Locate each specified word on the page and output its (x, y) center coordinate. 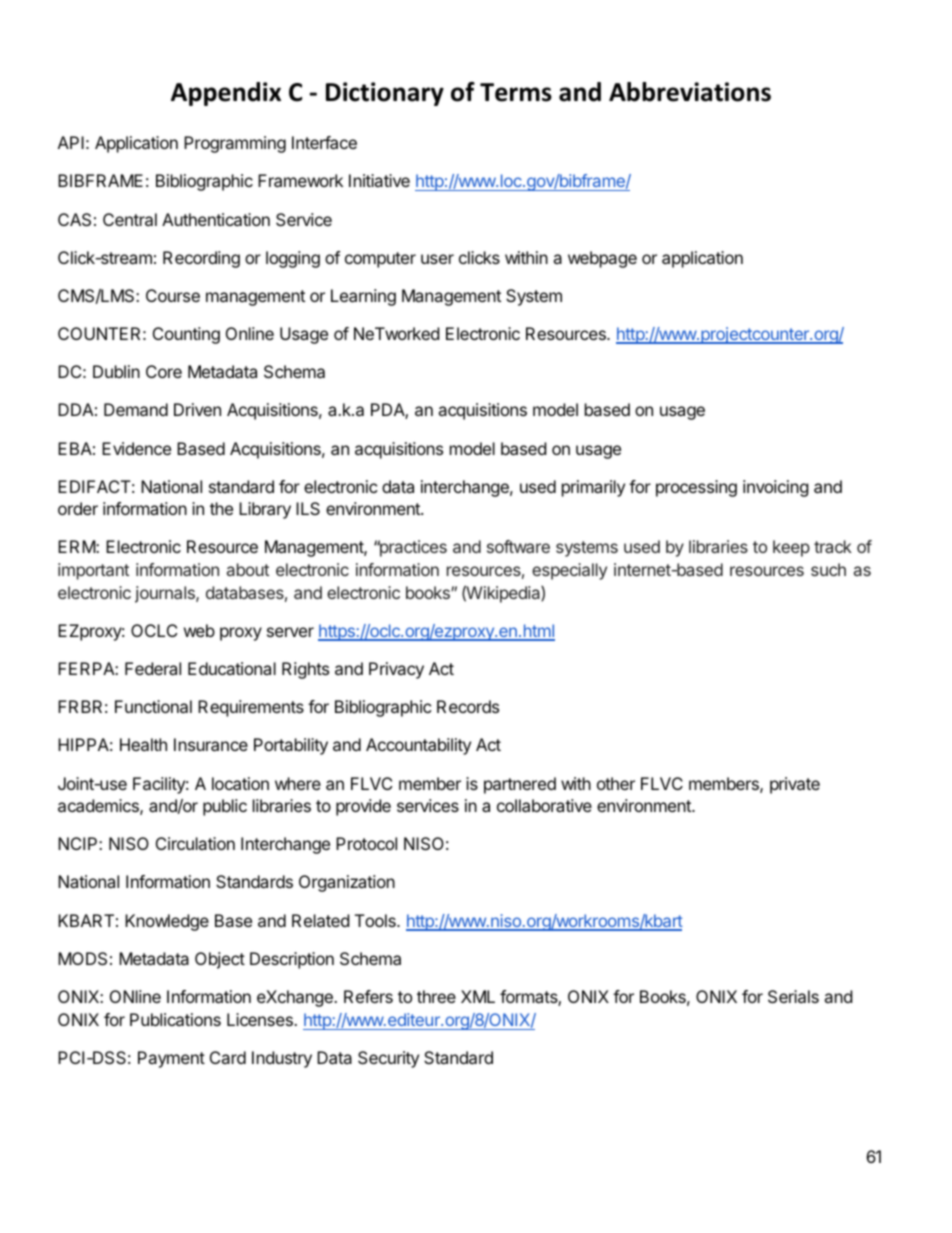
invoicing (776, 488)
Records (468, 706)
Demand (136, 409)
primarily (593, 488)
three (436, 996)
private (795, 785)
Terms (516, 92)
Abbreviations (690, 92)
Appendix (226, 94)
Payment (171, 1059)
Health (143, 744)
